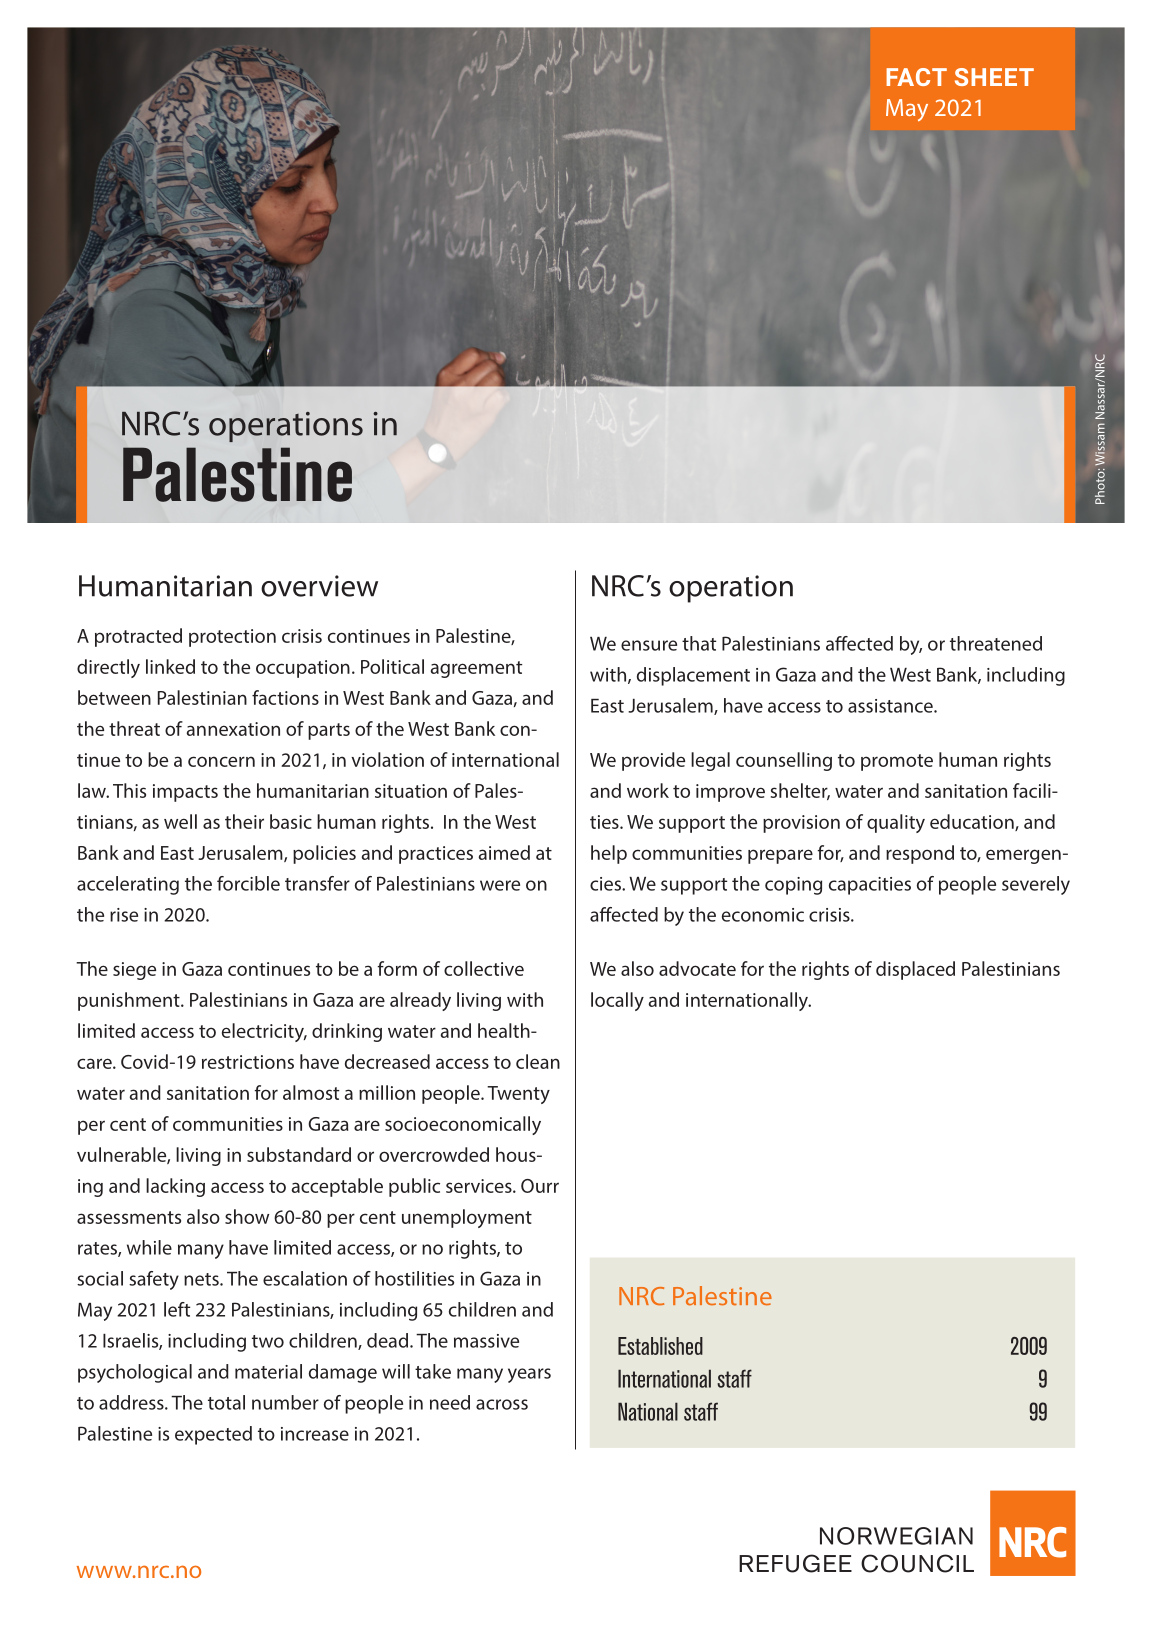 The image size is (1152, 1630). I want to click on total, so click(226, 1402).
